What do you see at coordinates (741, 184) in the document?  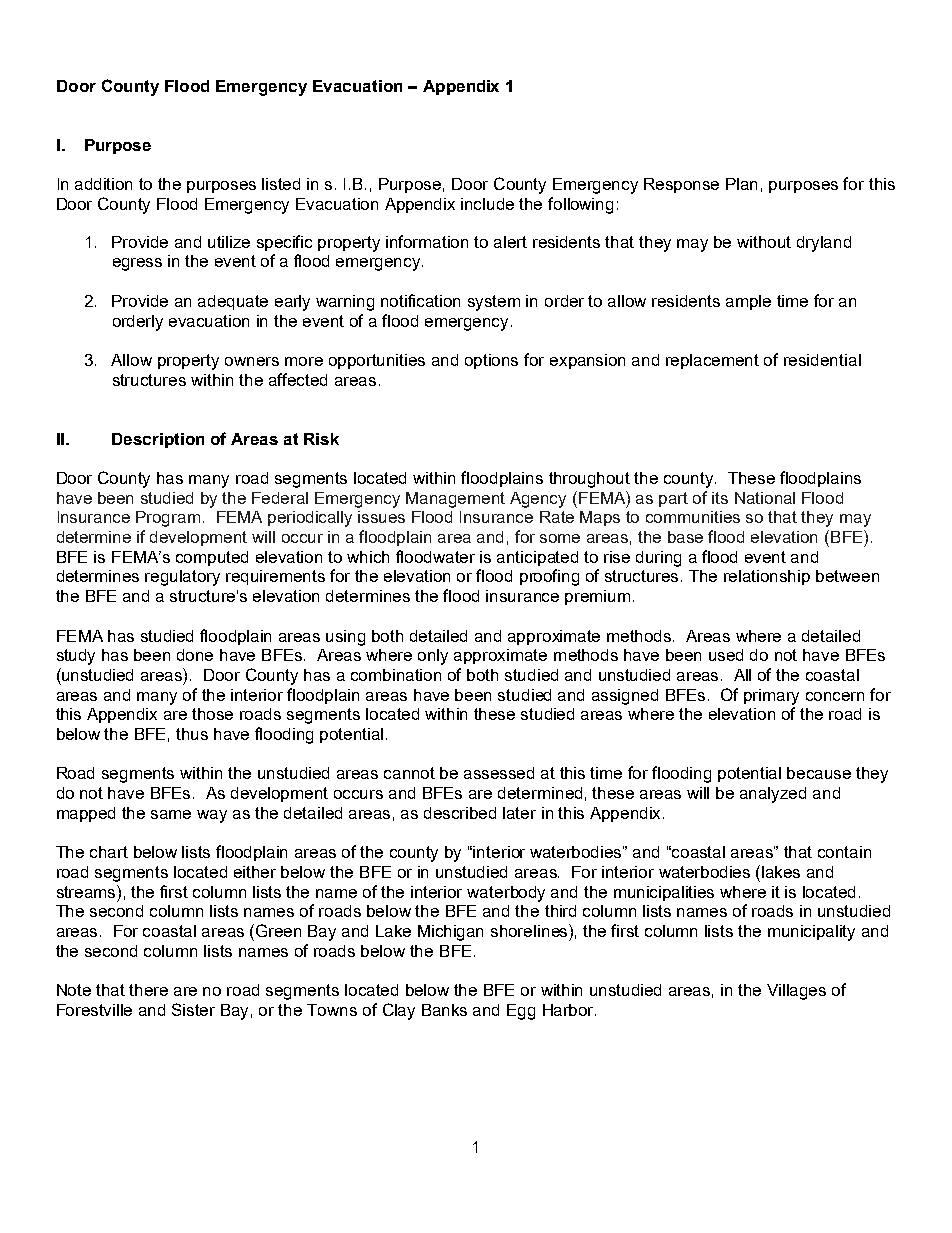 I see `Plan` at bounding box center [741, 184].
